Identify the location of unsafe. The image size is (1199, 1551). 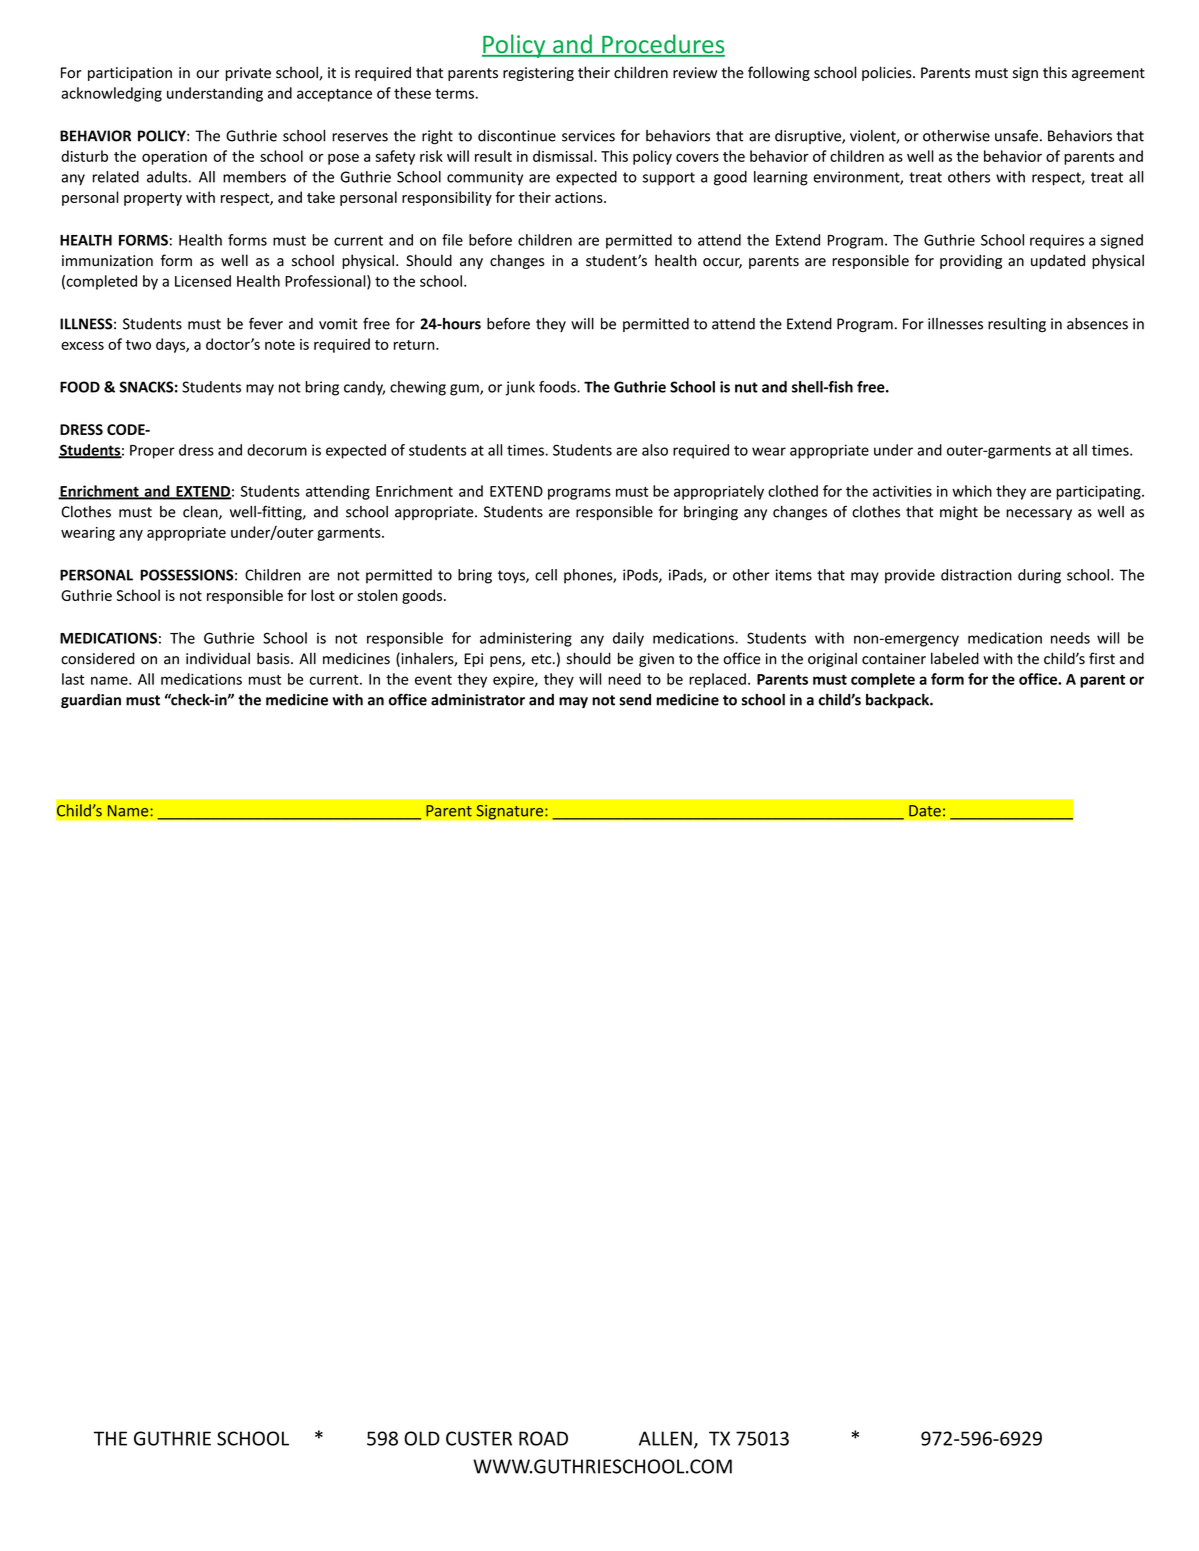
(1016, 135).
